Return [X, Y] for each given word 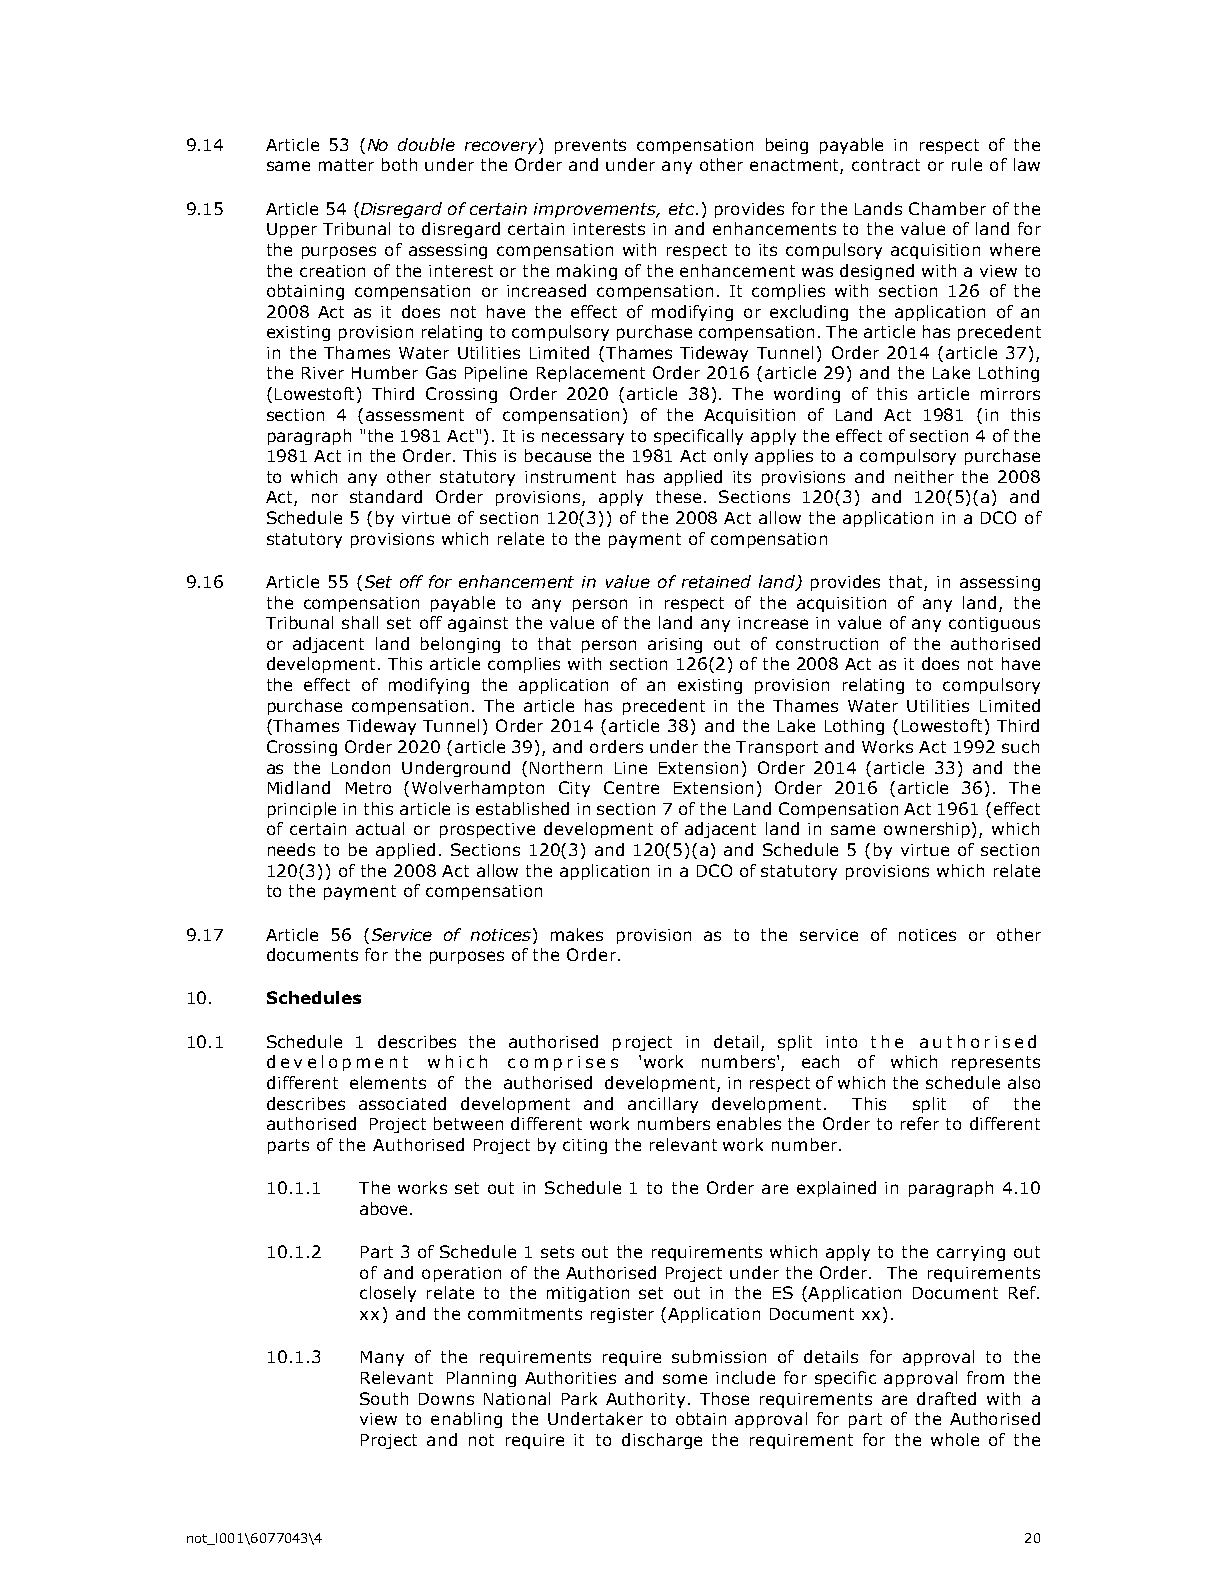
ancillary [663, 1105]
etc [683, 209]
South [384, 1398]
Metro [368, 788]
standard [386, 496]
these [678, 496]
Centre [631, 787]
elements [388, 1082]
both [399, 164]
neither [924, 476]
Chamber [947, 208]
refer [920, 1123]
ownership [928, 830]
